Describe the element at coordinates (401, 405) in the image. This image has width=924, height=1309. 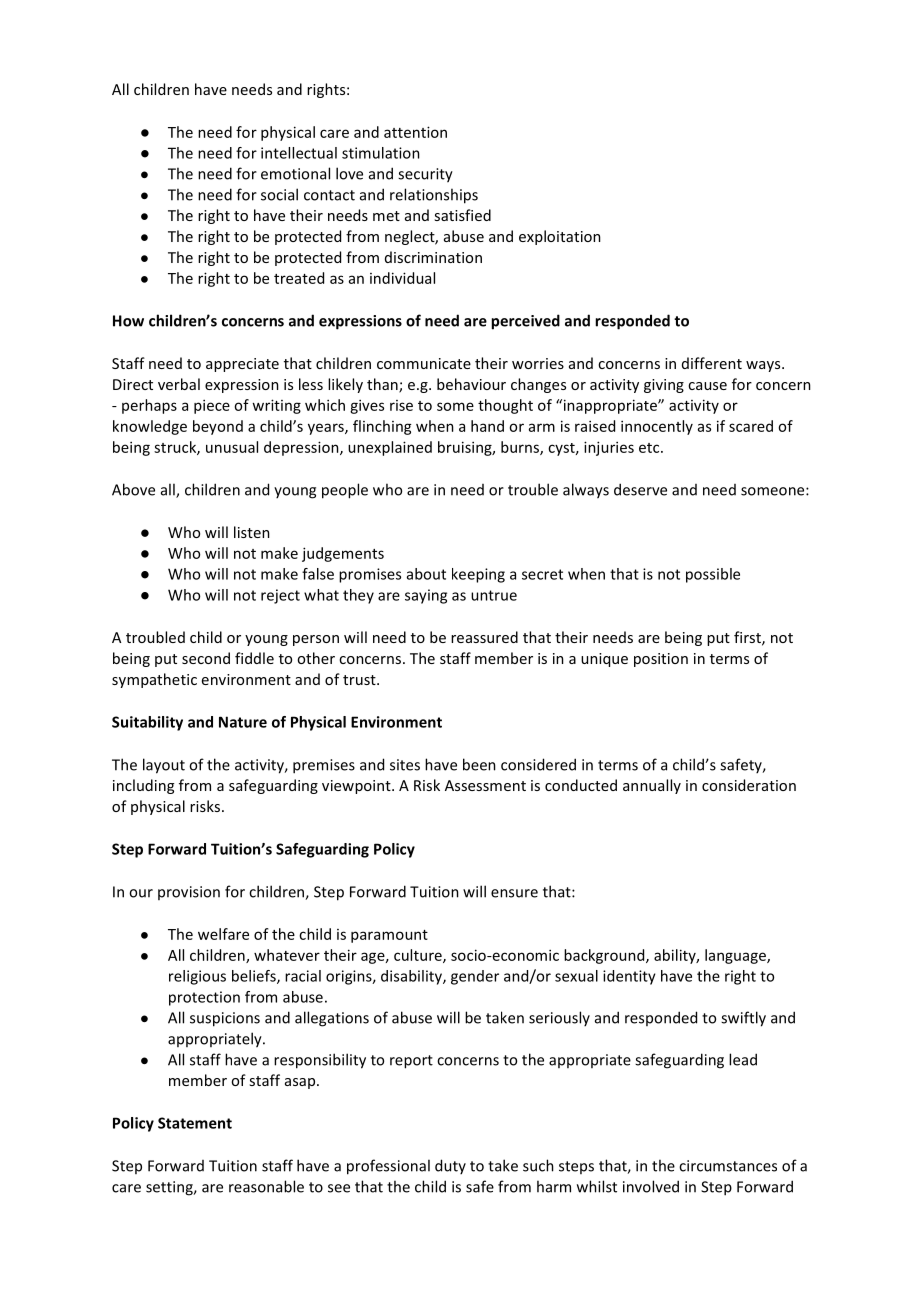
I see `rise` at that location.
